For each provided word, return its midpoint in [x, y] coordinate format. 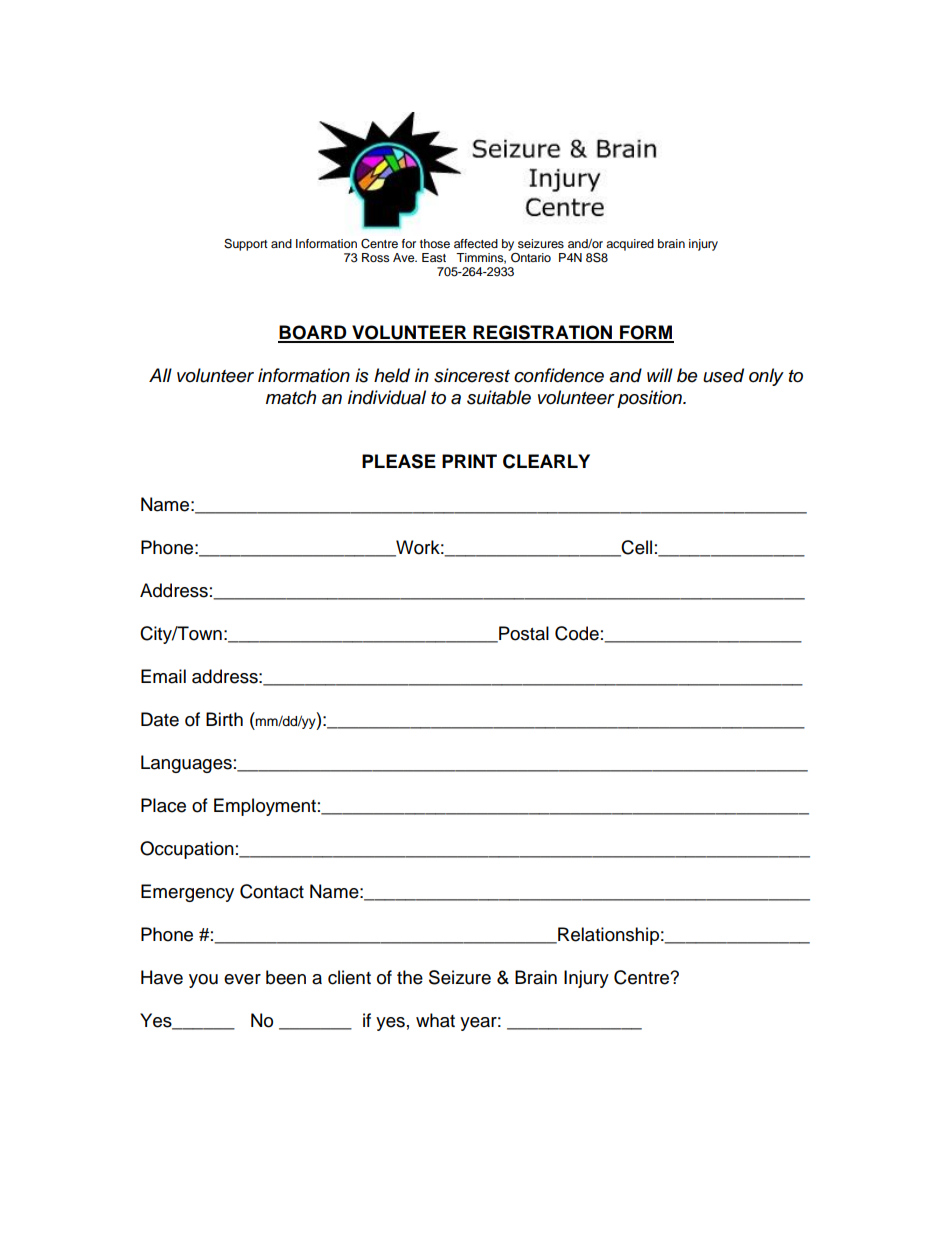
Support [246, 245]
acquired [630, 245]
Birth [224, 719]
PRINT [469, 461]
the [410, 977]
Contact [272, 891]
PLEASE [399, 461]
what [435, 1020]
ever [242, 979]
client [349, 977]
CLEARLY [546, 461]
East [434, 257]
